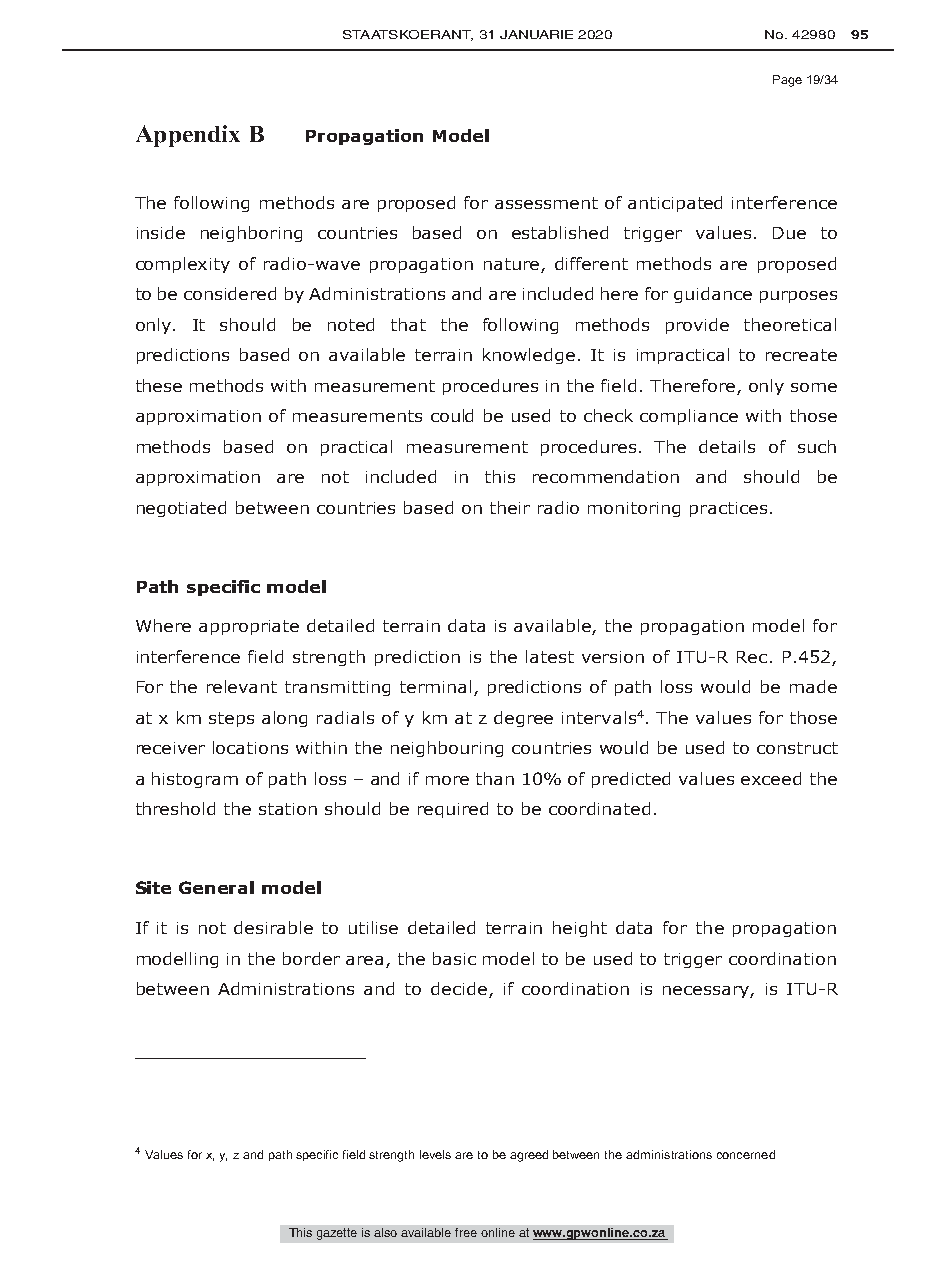 The image size is (952, 1287). What do you see at coordinates (466, 1232) in the image?
I see `free` at bounding box center [466, 1232].
